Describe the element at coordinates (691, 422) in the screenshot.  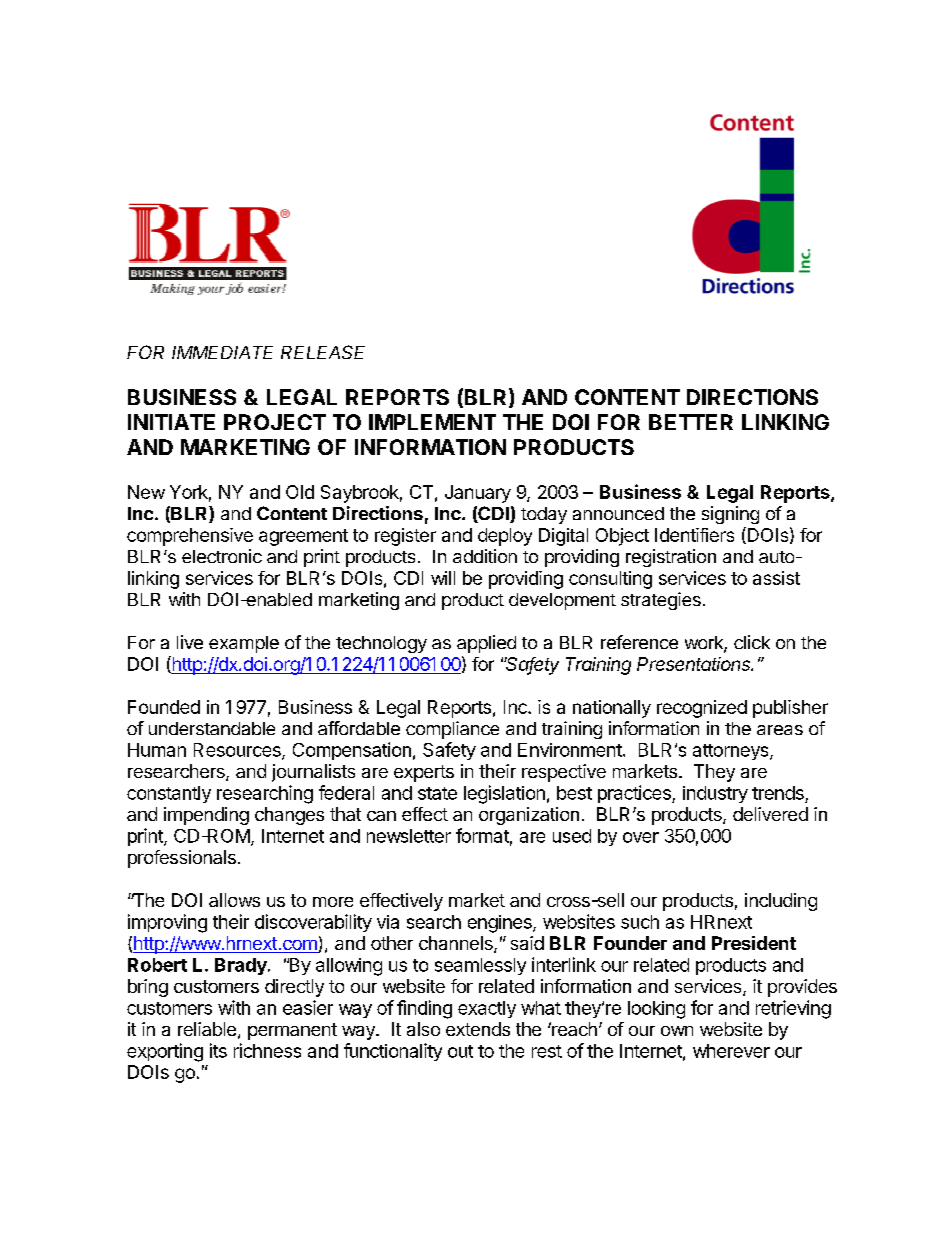
I see `BETTER` at that location.
